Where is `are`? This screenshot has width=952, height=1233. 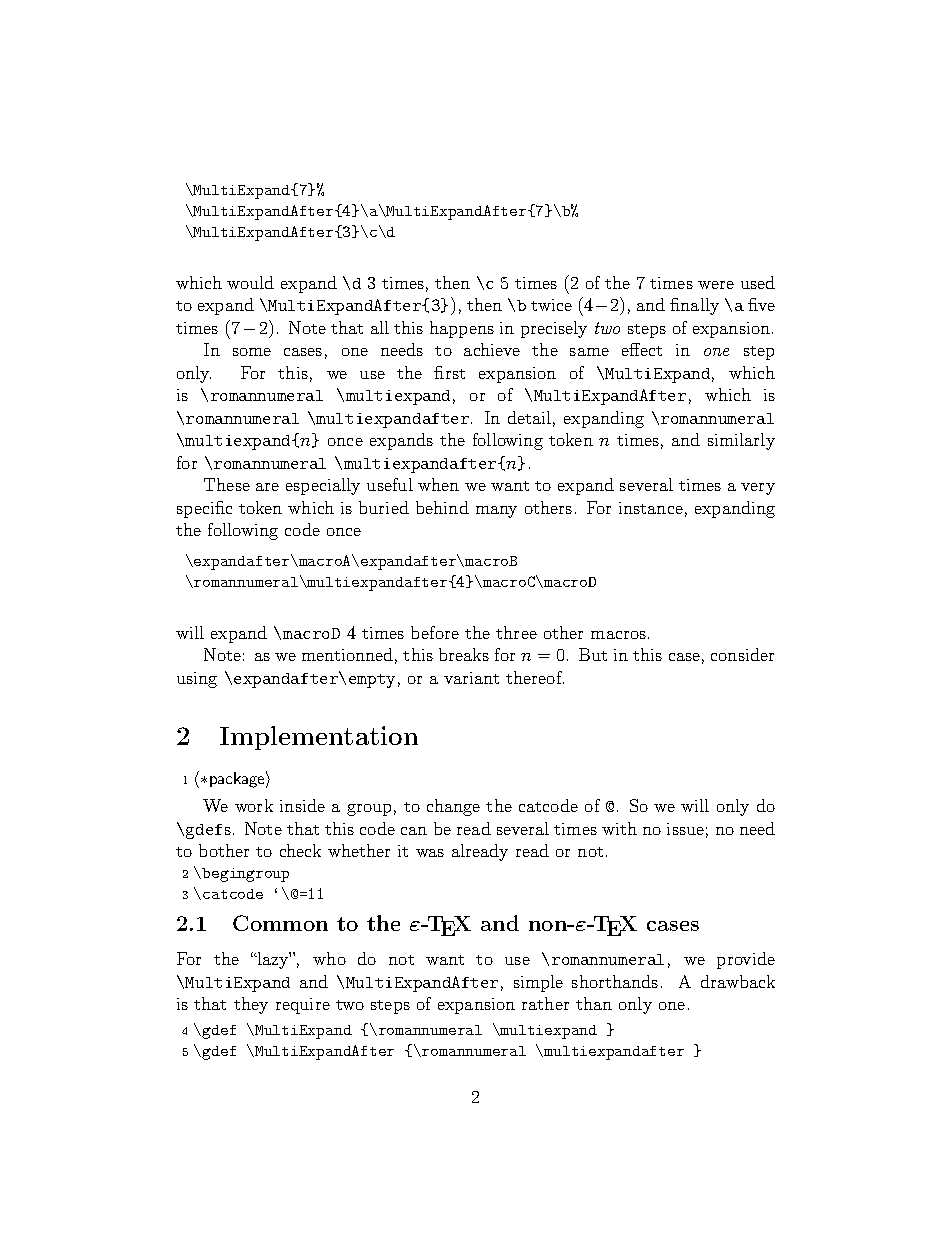 are is located at coordinates (267, 487).
